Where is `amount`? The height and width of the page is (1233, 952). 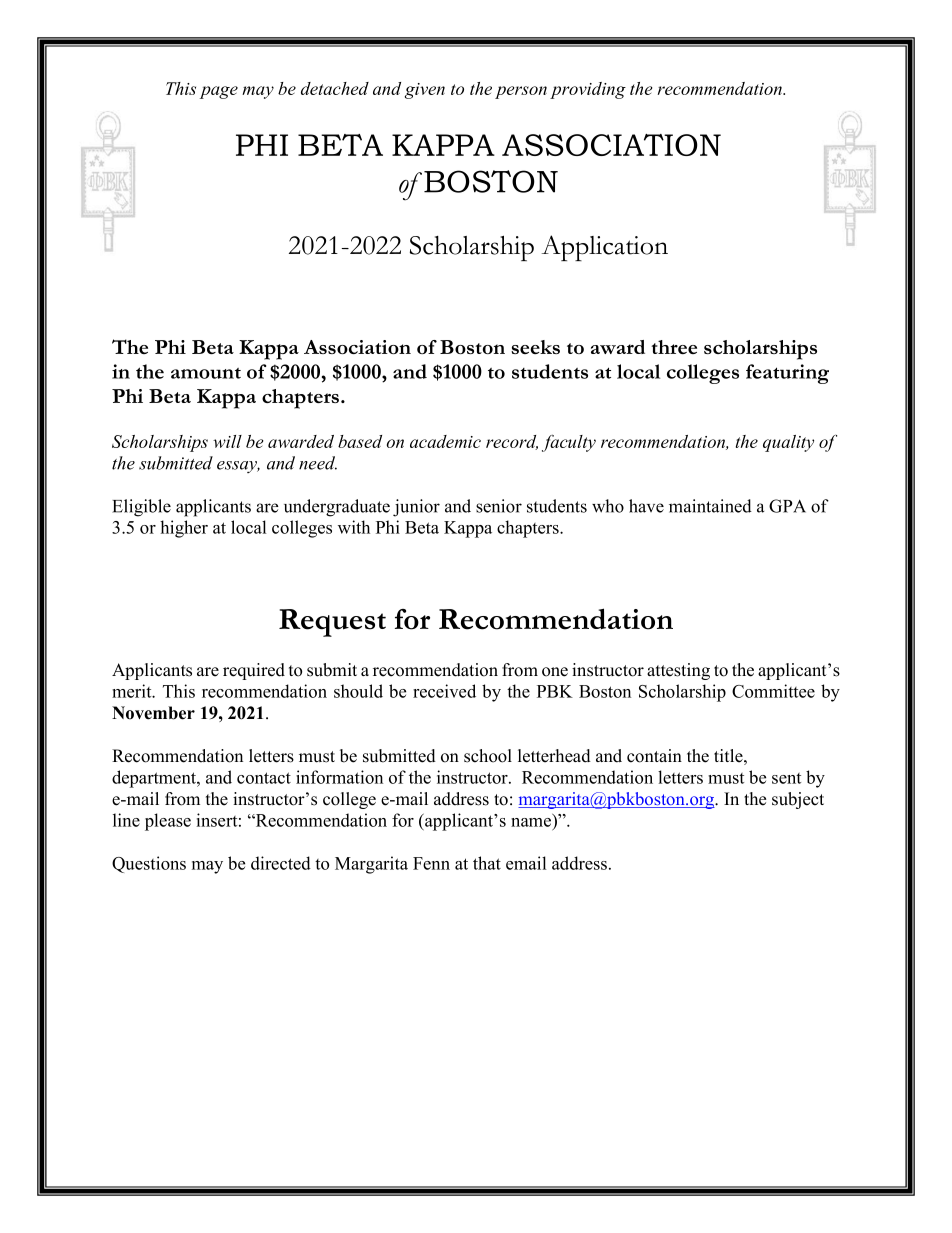
amount is located at coordinates (206, 373).
